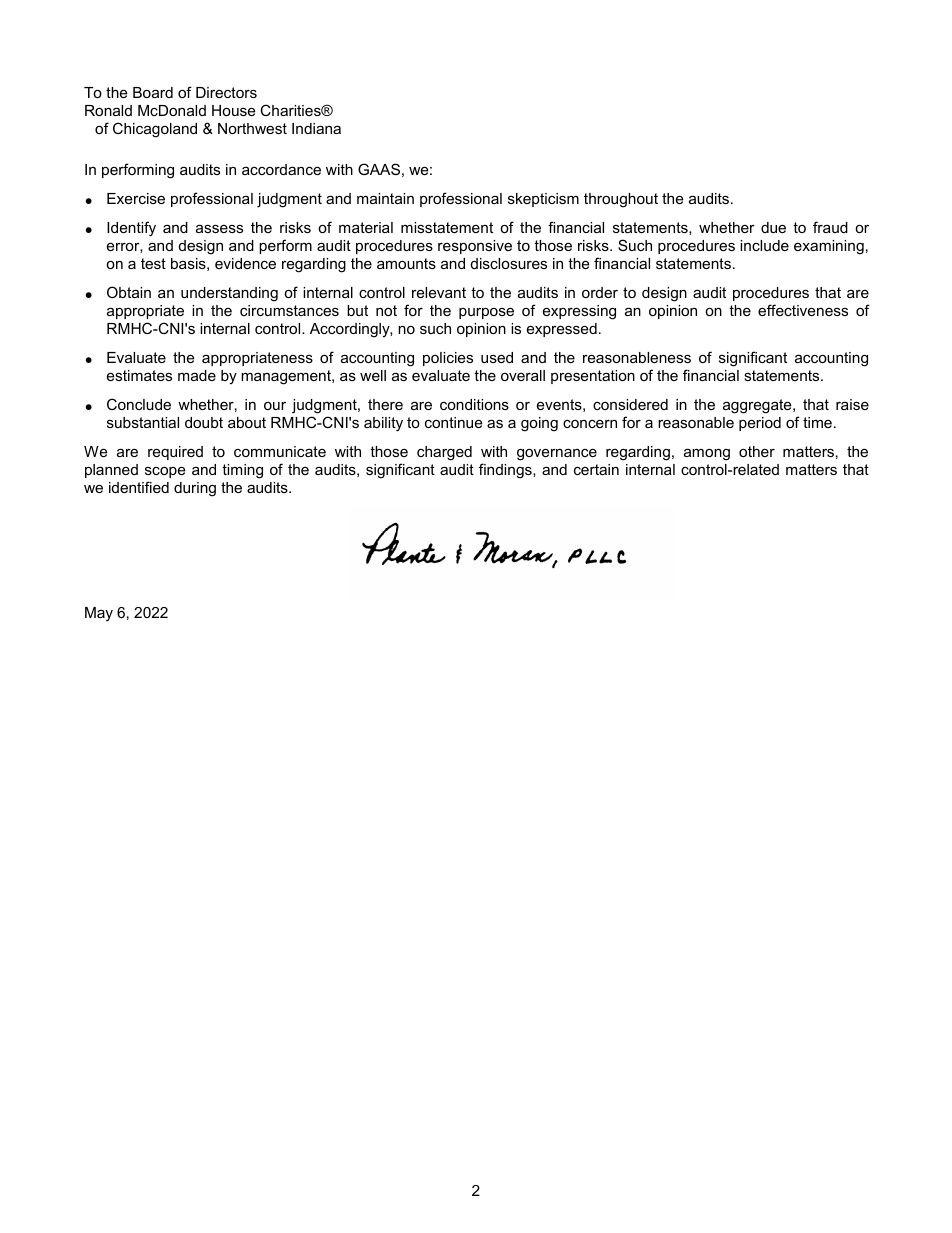  What do you see at coordinates (233, 110) in the page?
I see `House` at bounding box center [233, 110].
